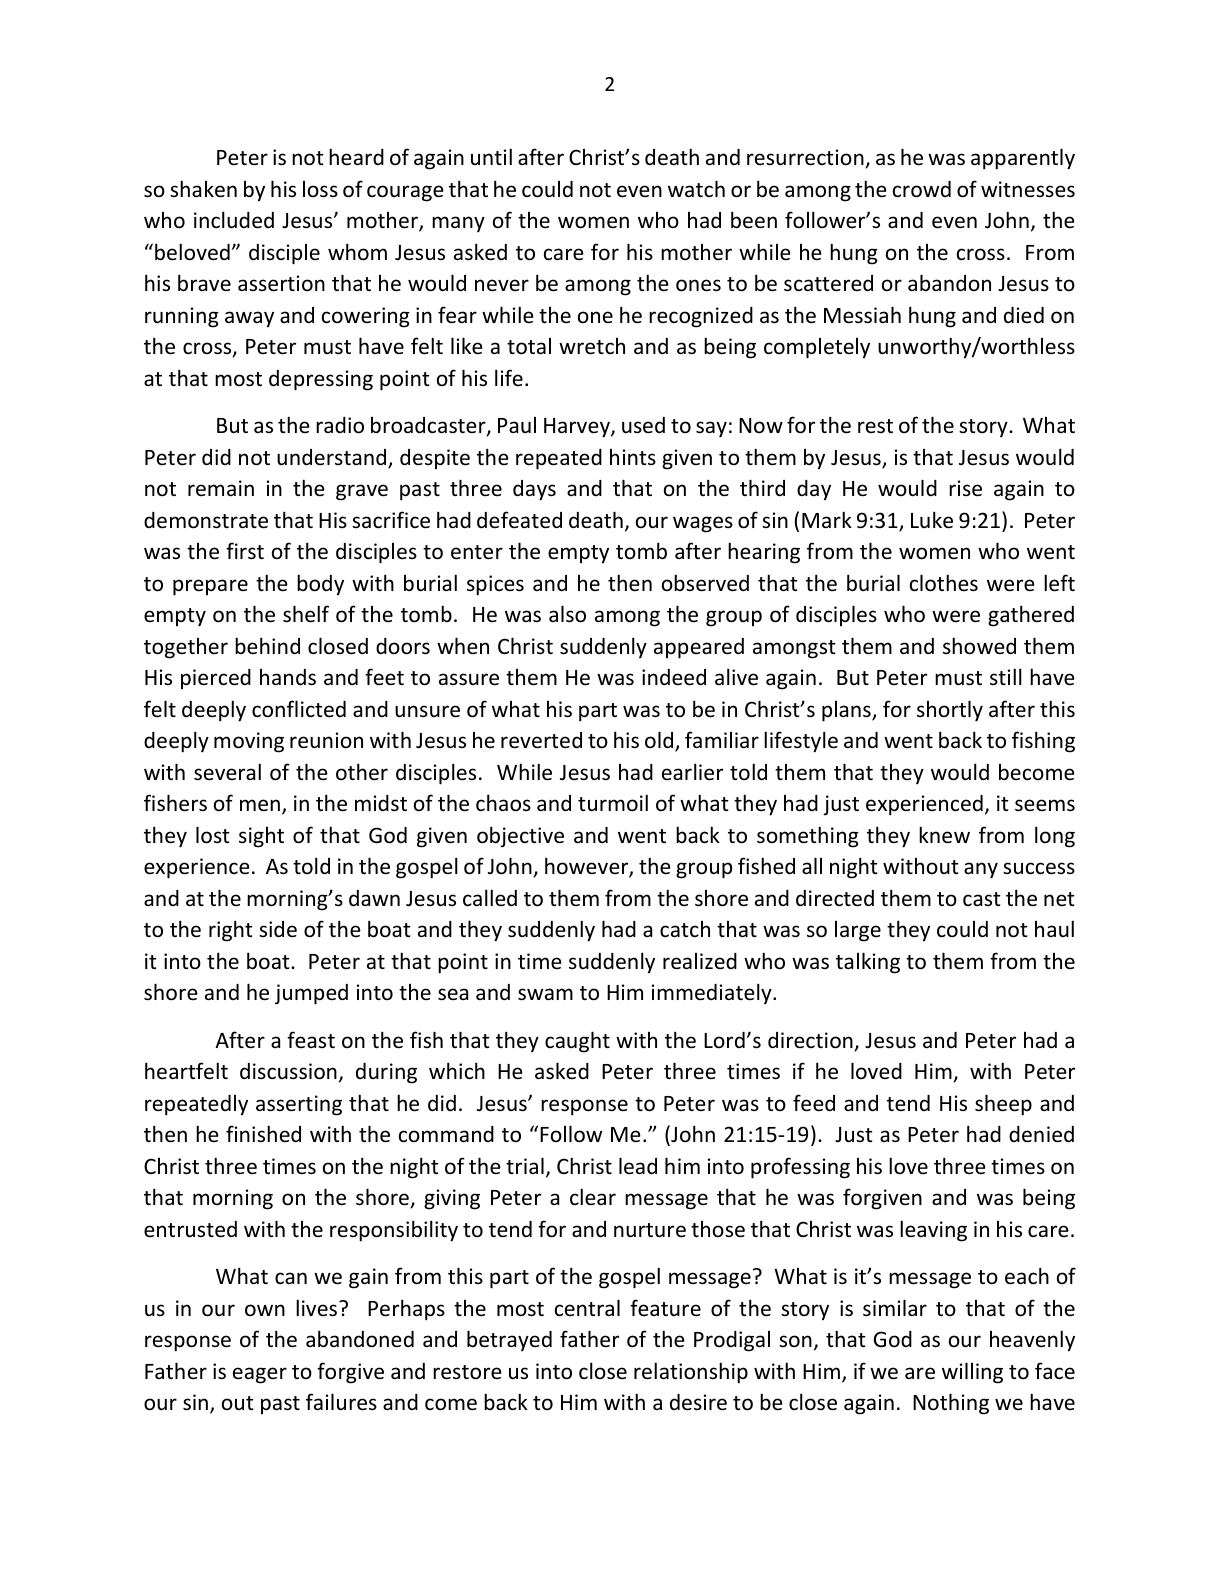 The image size is (1220, 1578). I want to click on watch, so click(696, 188).
